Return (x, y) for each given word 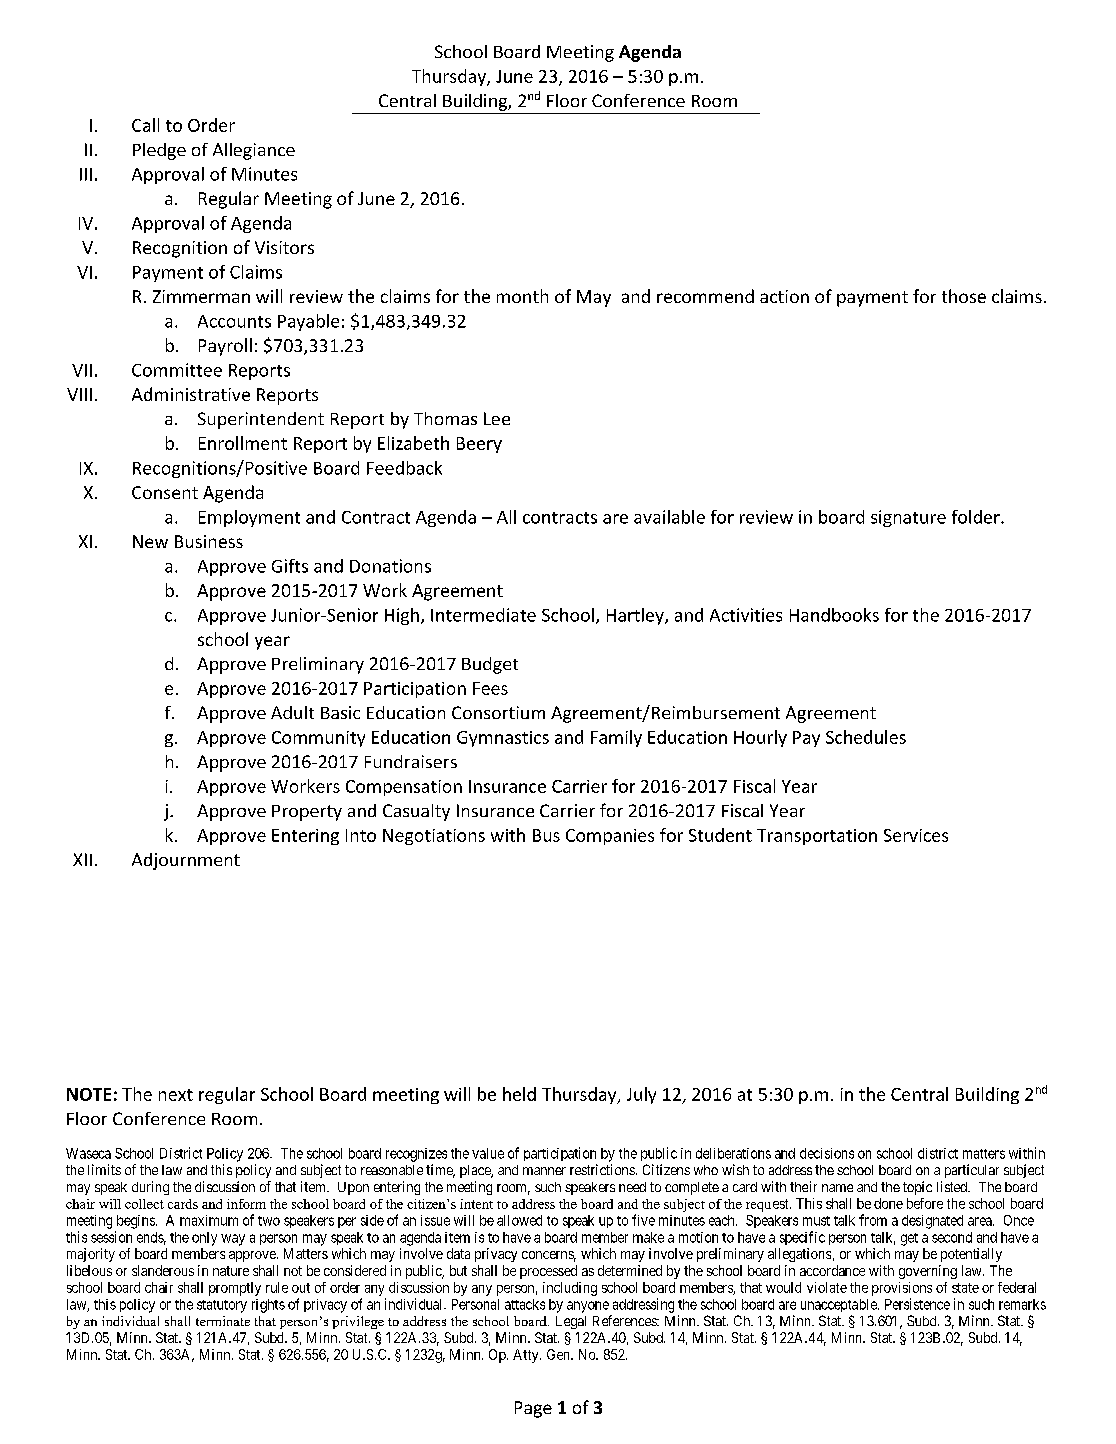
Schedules (866, 737)
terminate (223, 1321)
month (522, 296)
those (964, 296)
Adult (292, 712)
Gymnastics (503, 739)
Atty (527, 1356)
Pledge (159, 151)
